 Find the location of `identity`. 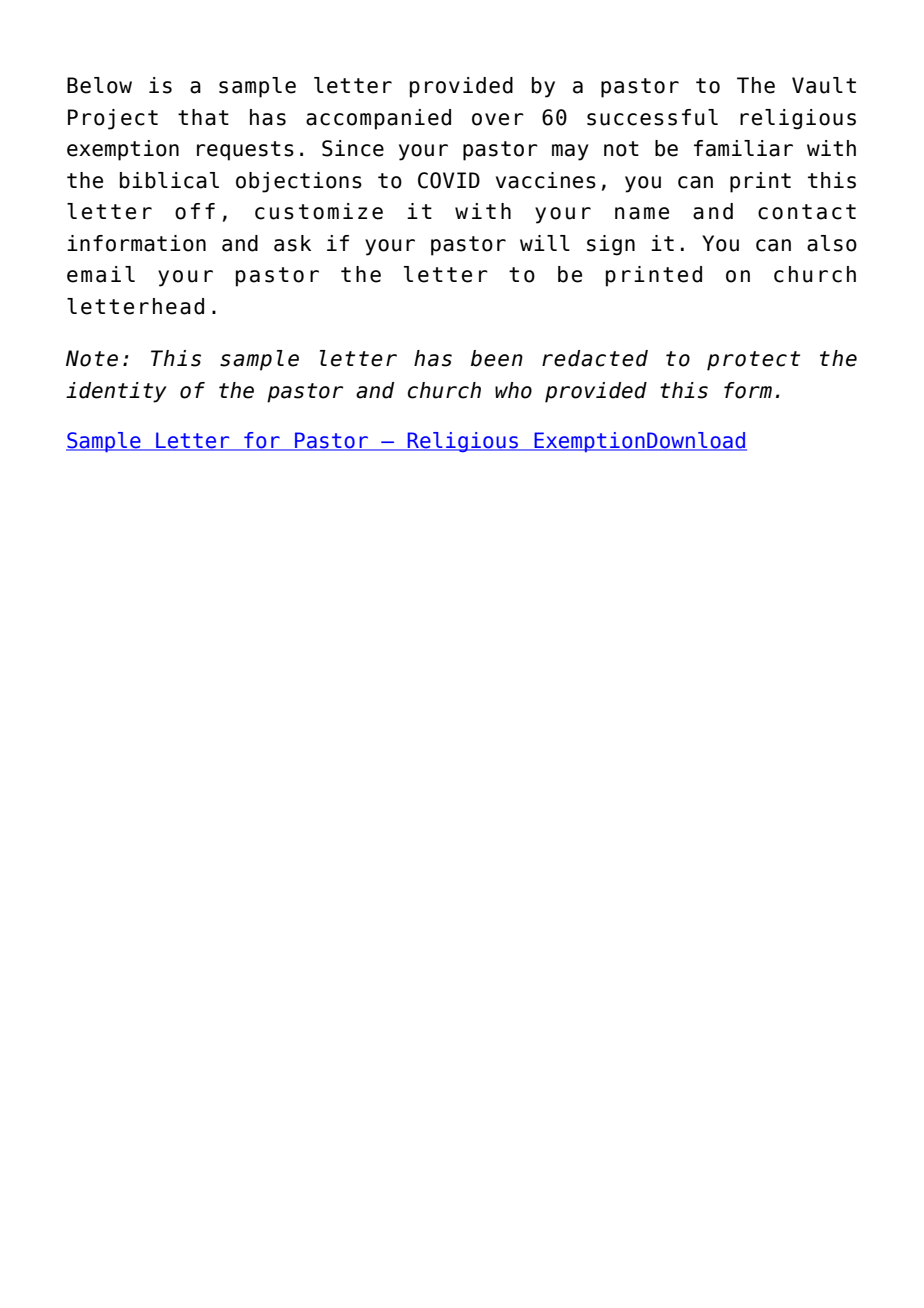

identity is located at coordinates (116, 392).
